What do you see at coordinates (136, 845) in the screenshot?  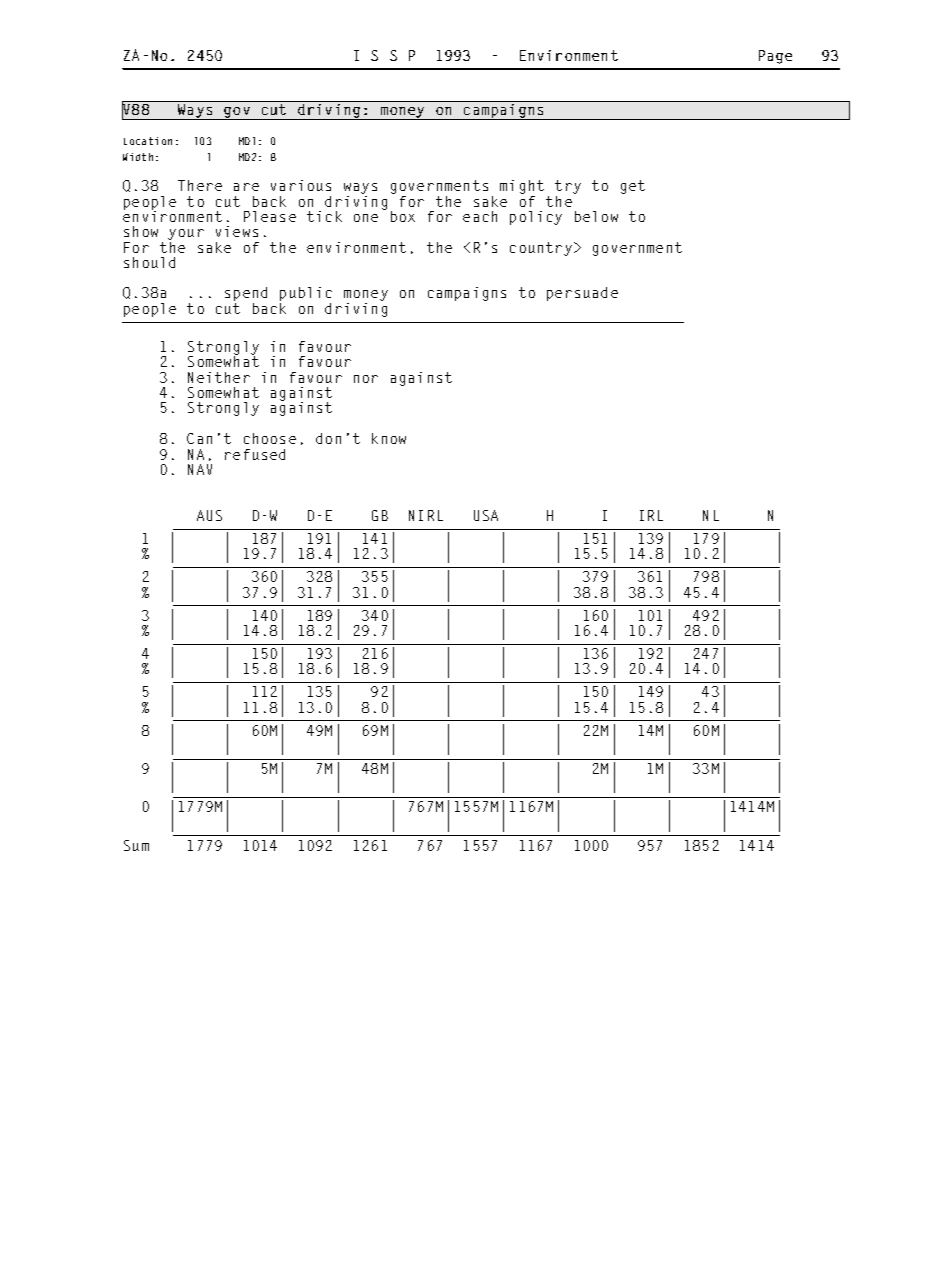 I see `Sum` at bounding box center [136, 845].
